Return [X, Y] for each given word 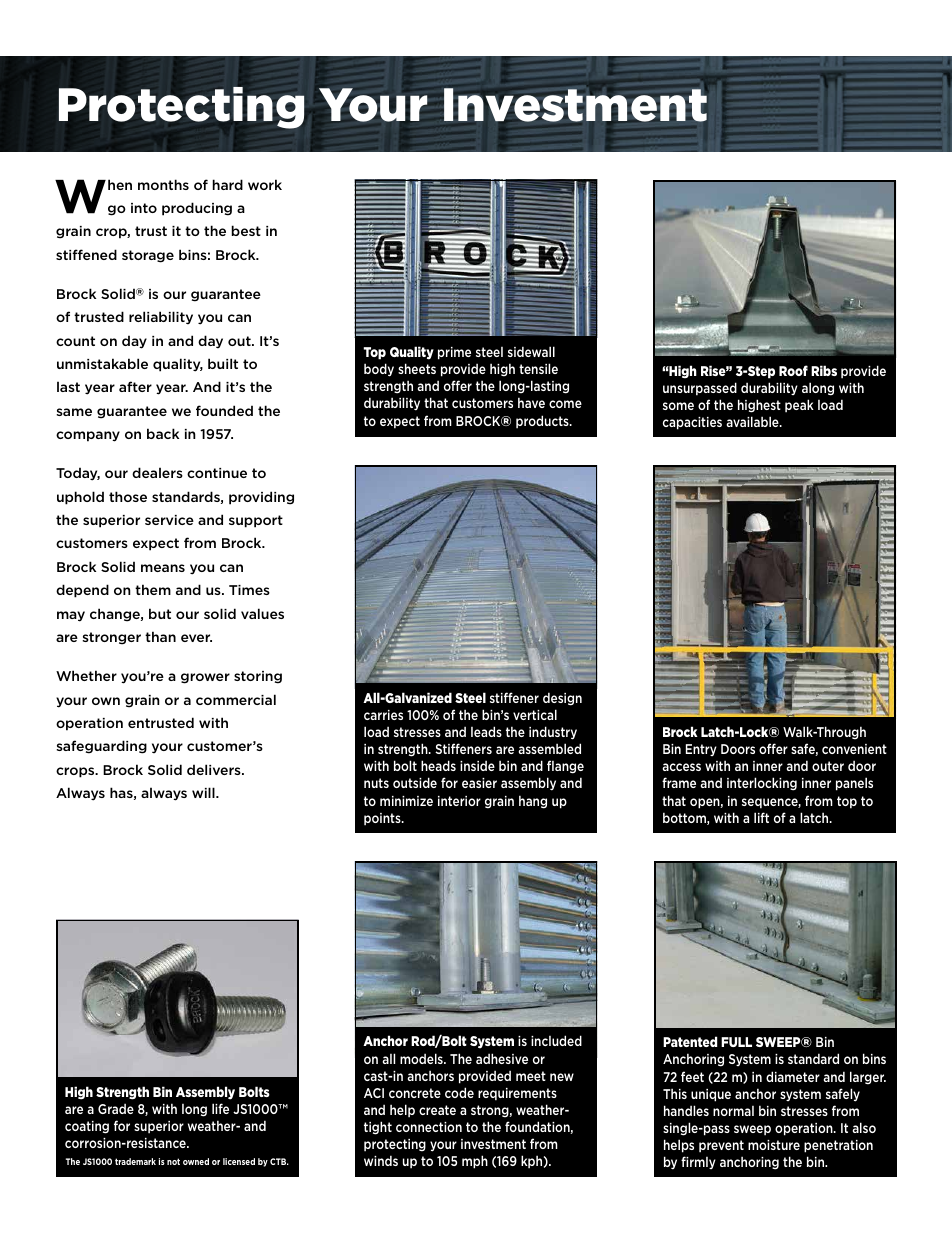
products [543, 422]
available [753, 421]
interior [459, 801]
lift [761, 817]
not [173, 1161]
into [144, 208]
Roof [793, 370]
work [265, 184]
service [169, 520]
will [204, 792]
